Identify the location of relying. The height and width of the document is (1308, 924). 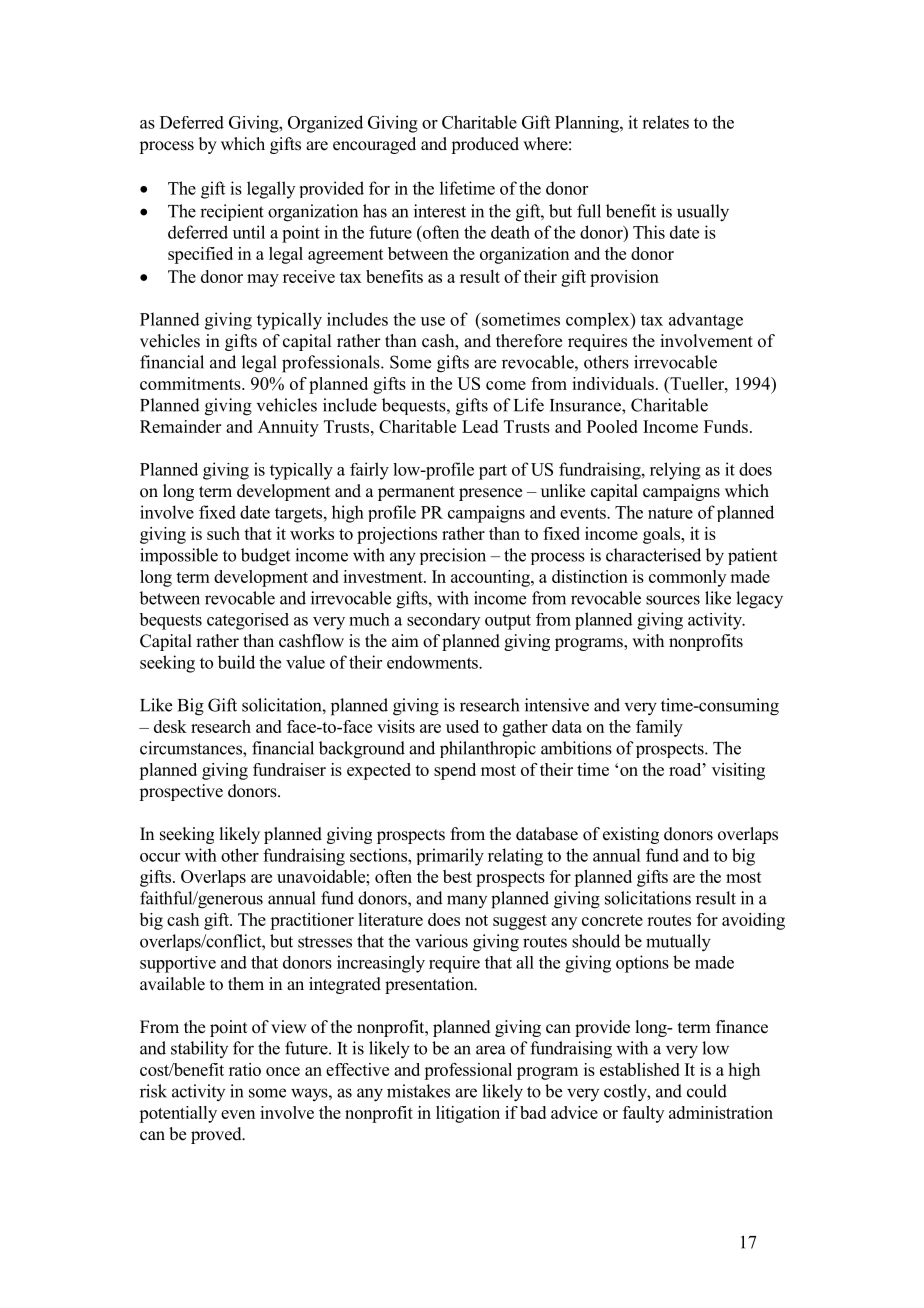
(675, 471).
